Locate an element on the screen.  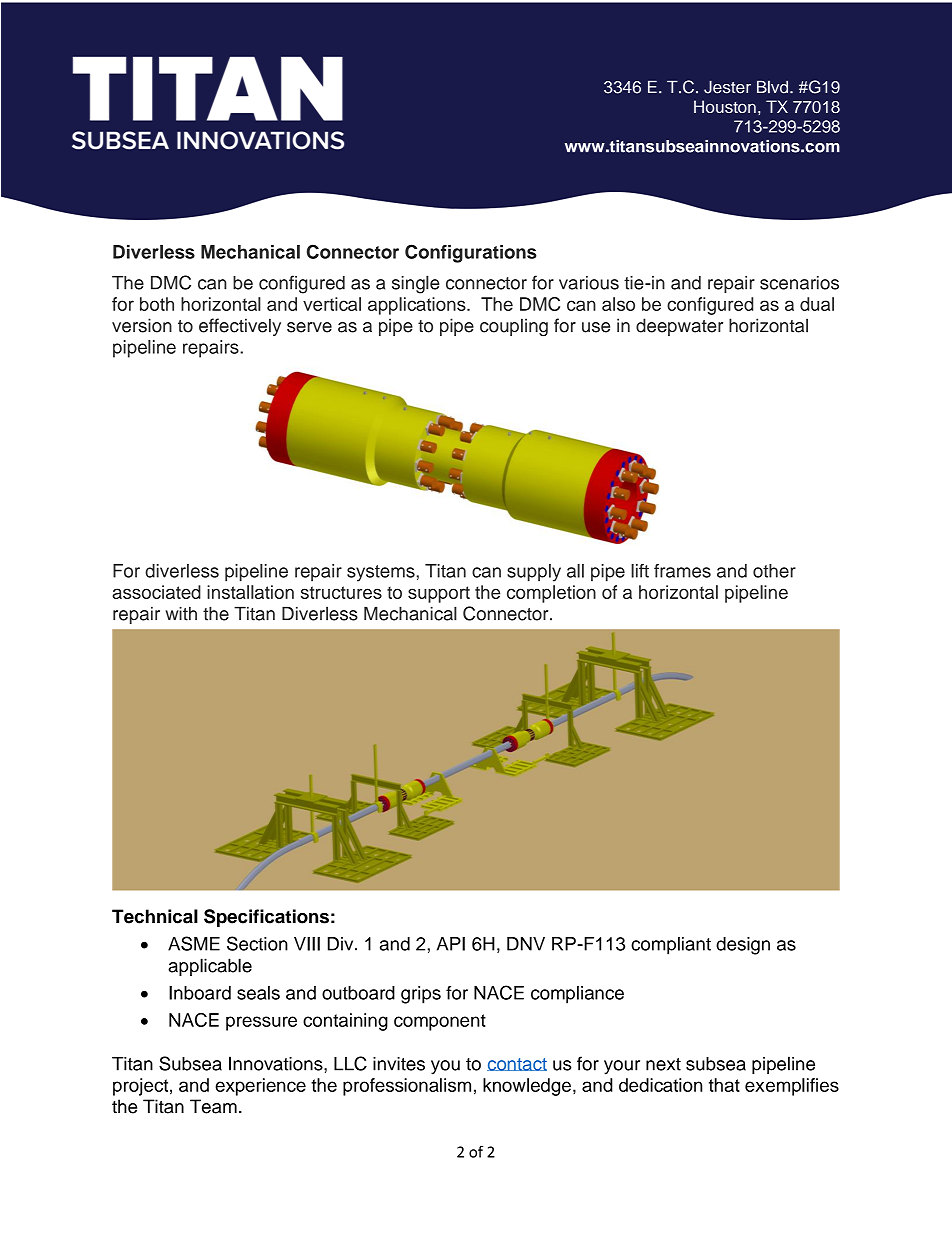
experience is located at coordinates (260, 1087).
